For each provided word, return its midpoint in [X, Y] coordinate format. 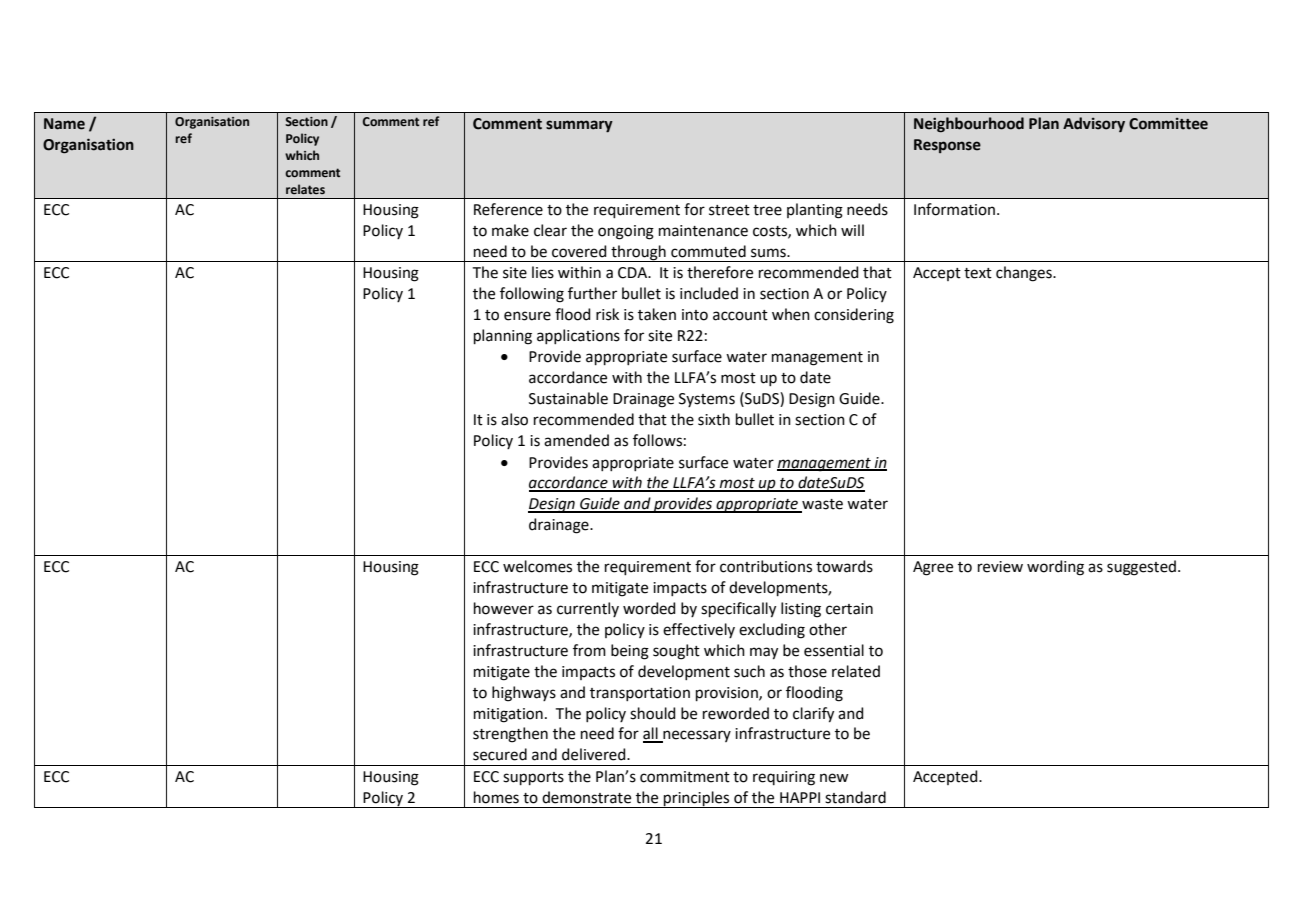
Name [64, 124]
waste [821, 505]
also [514, 419]
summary [579, 126]
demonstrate [586, 797]
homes [496, 797]
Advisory [1094, 124]
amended [576, 440]
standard [855, 797]
